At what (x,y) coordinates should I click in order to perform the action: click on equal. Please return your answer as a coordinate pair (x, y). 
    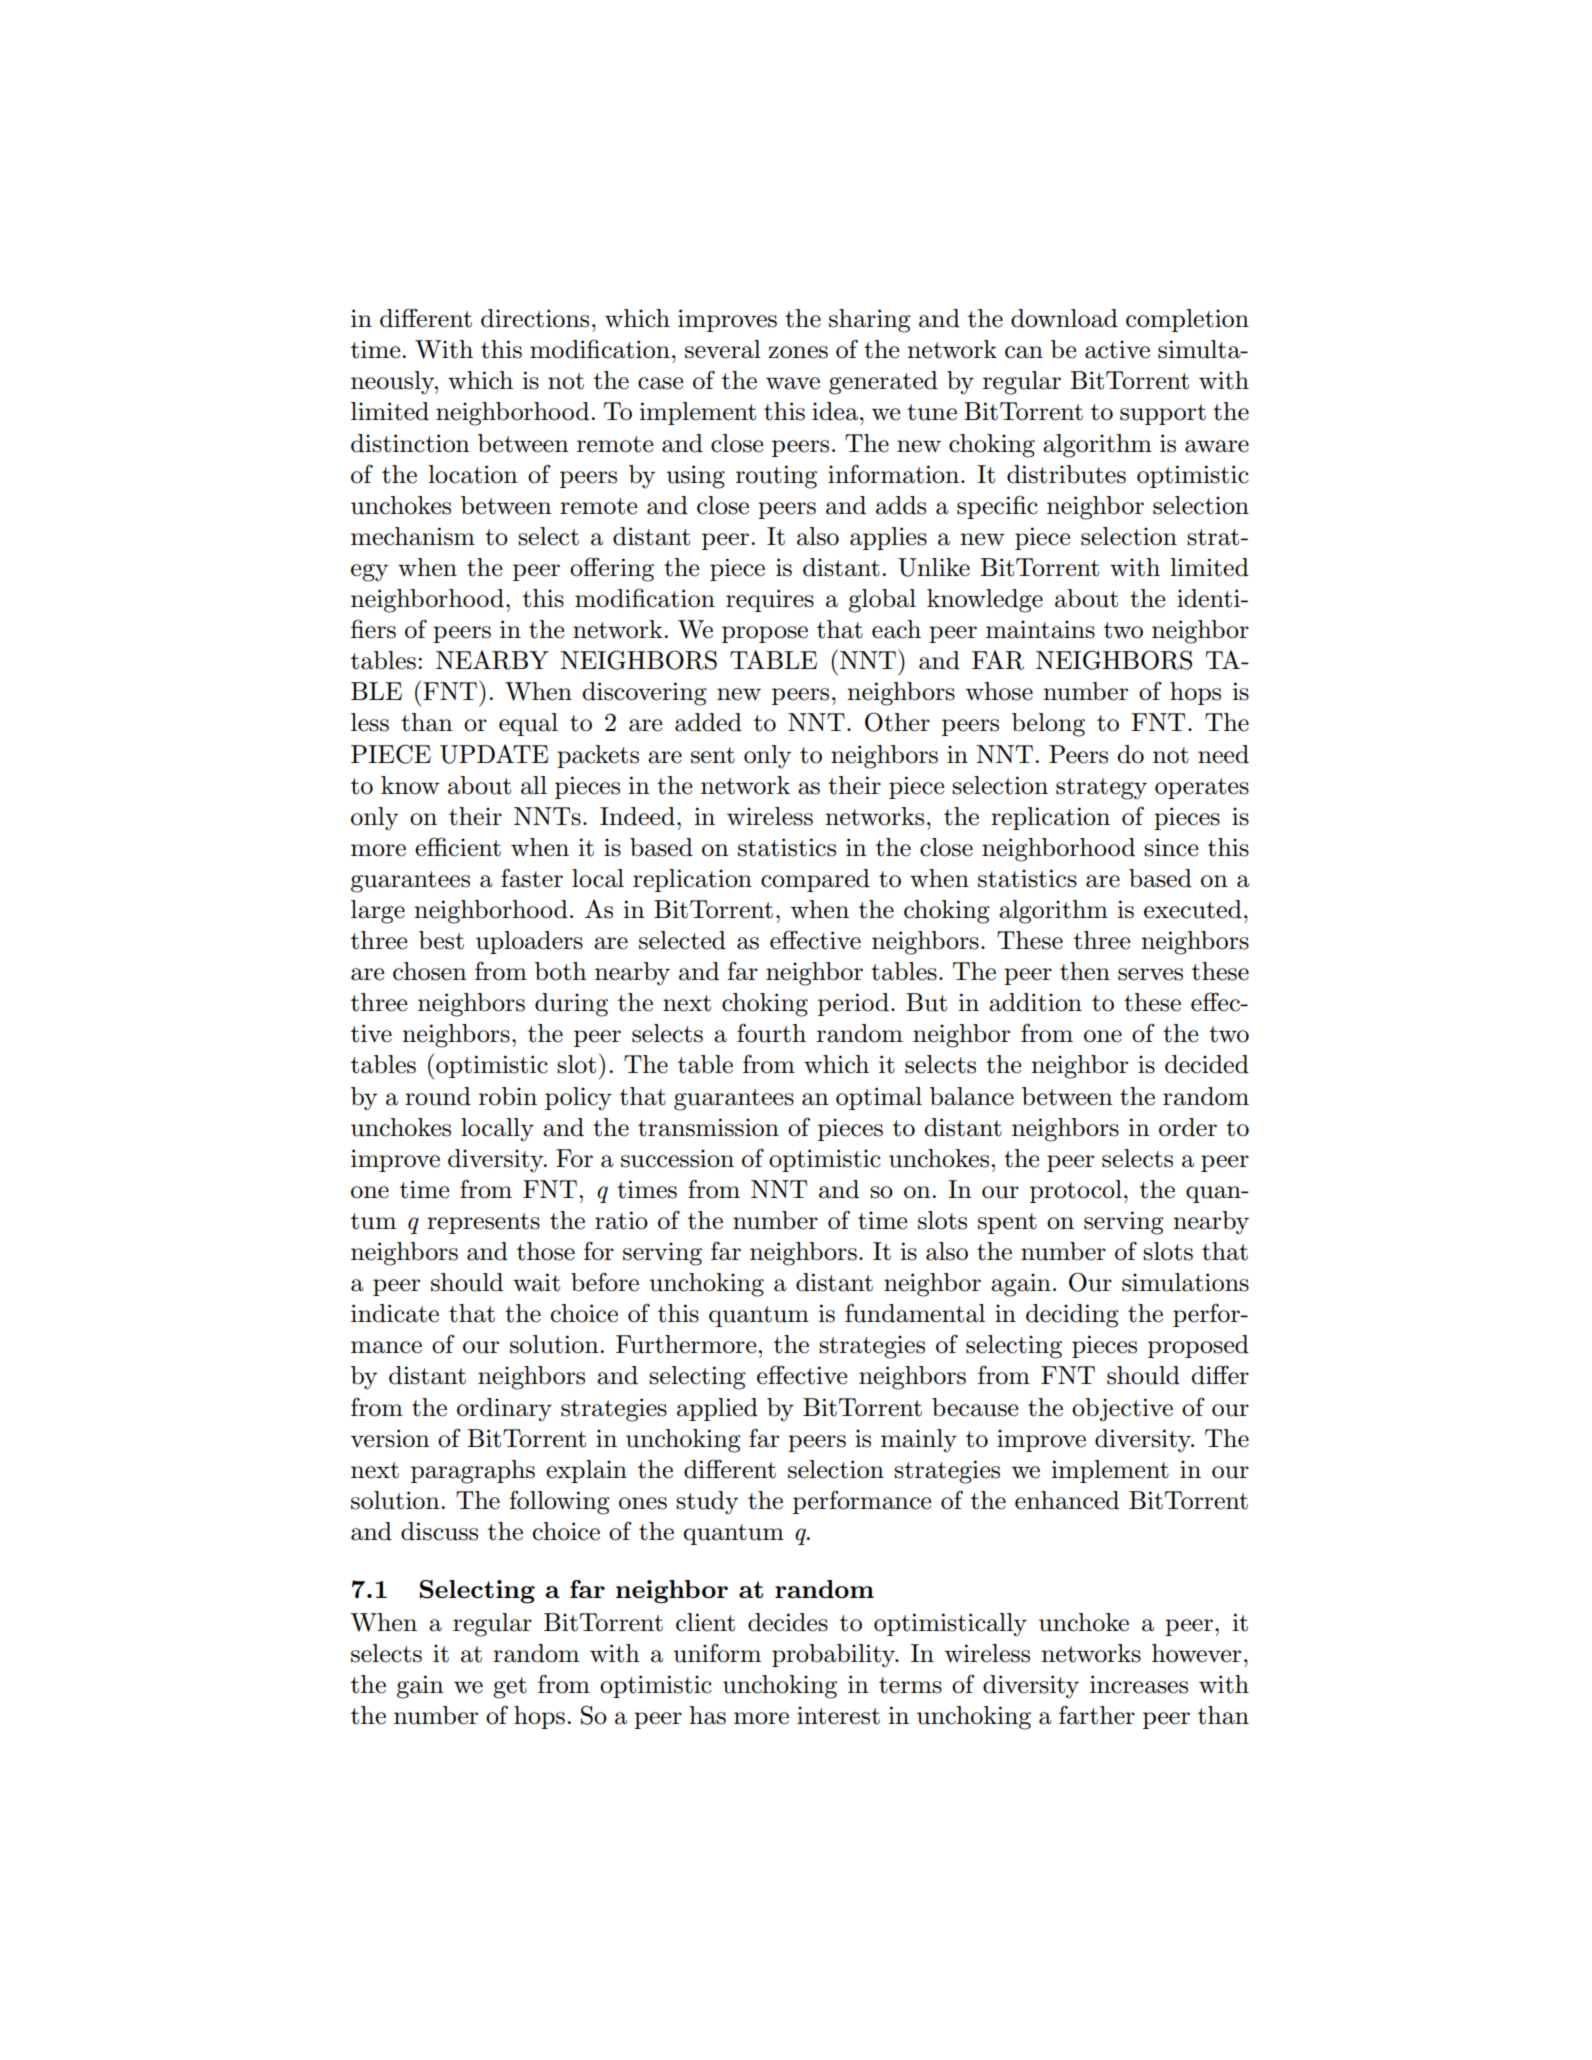
    Looking at the image, I should click on (528, 724).
